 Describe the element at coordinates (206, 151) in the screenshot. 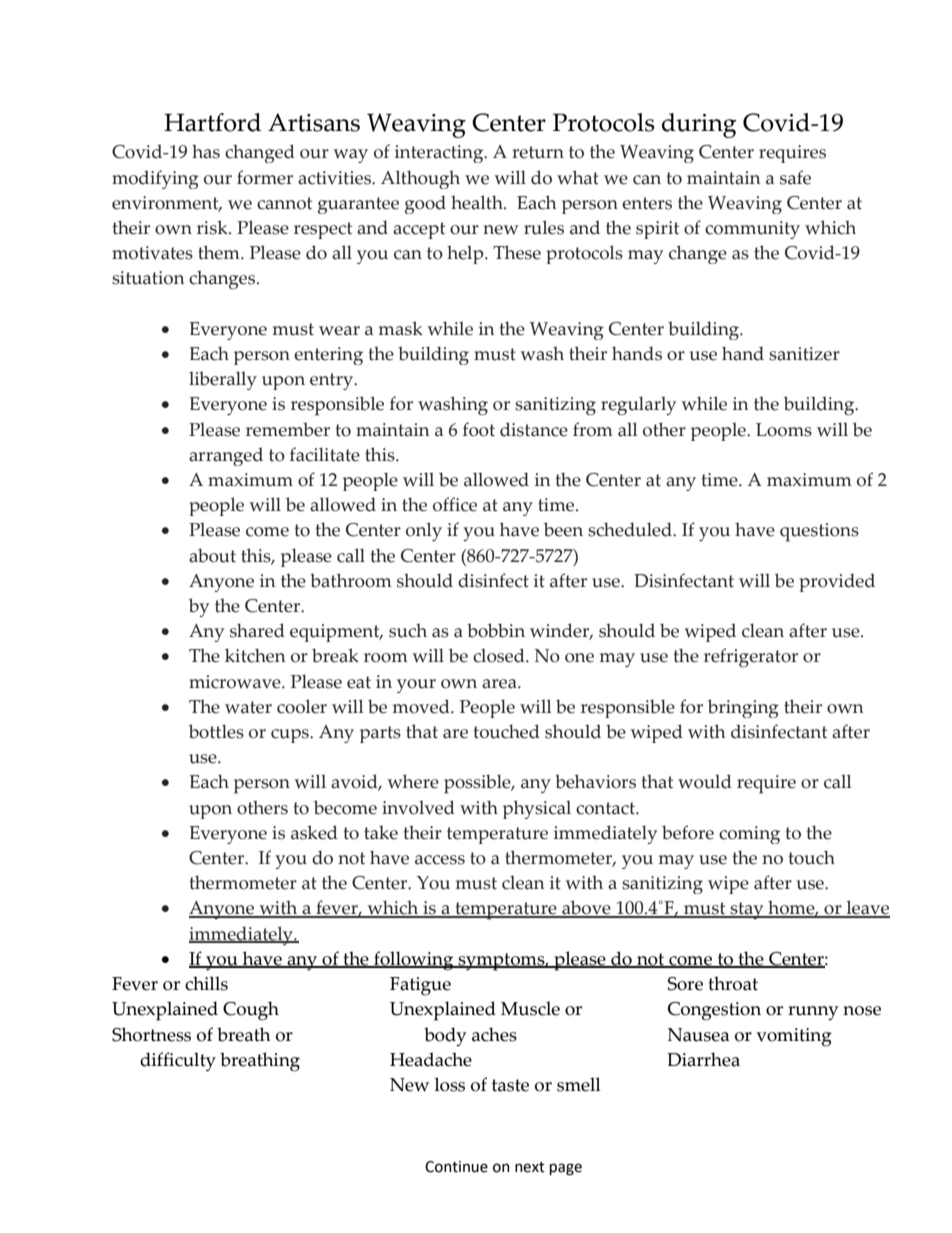

I see `has` at that location.
